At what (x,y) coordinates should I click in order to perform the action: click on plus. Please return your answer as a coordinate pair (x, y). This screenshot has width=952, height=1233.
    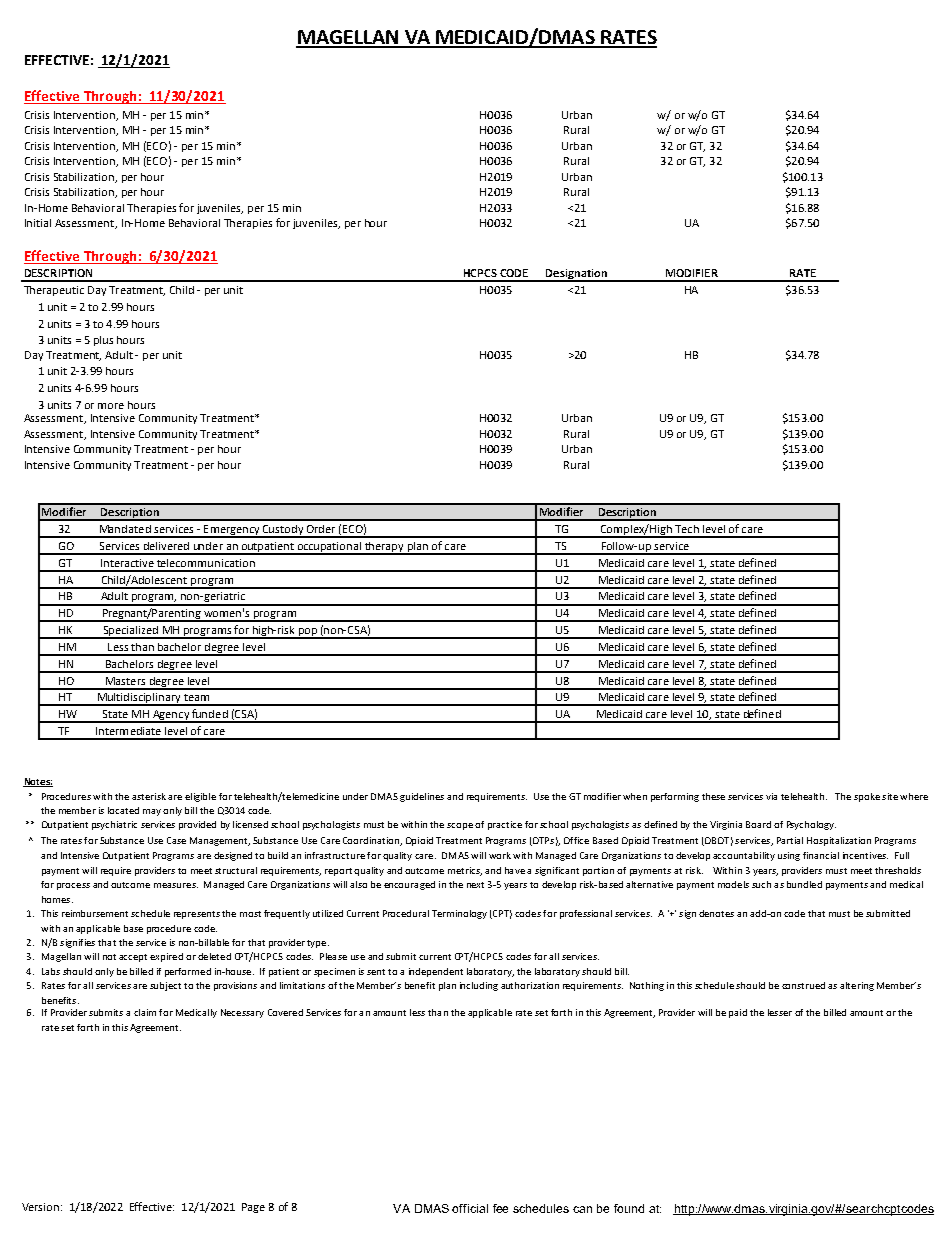
    Looking at the image, I should click on (103, 341).
